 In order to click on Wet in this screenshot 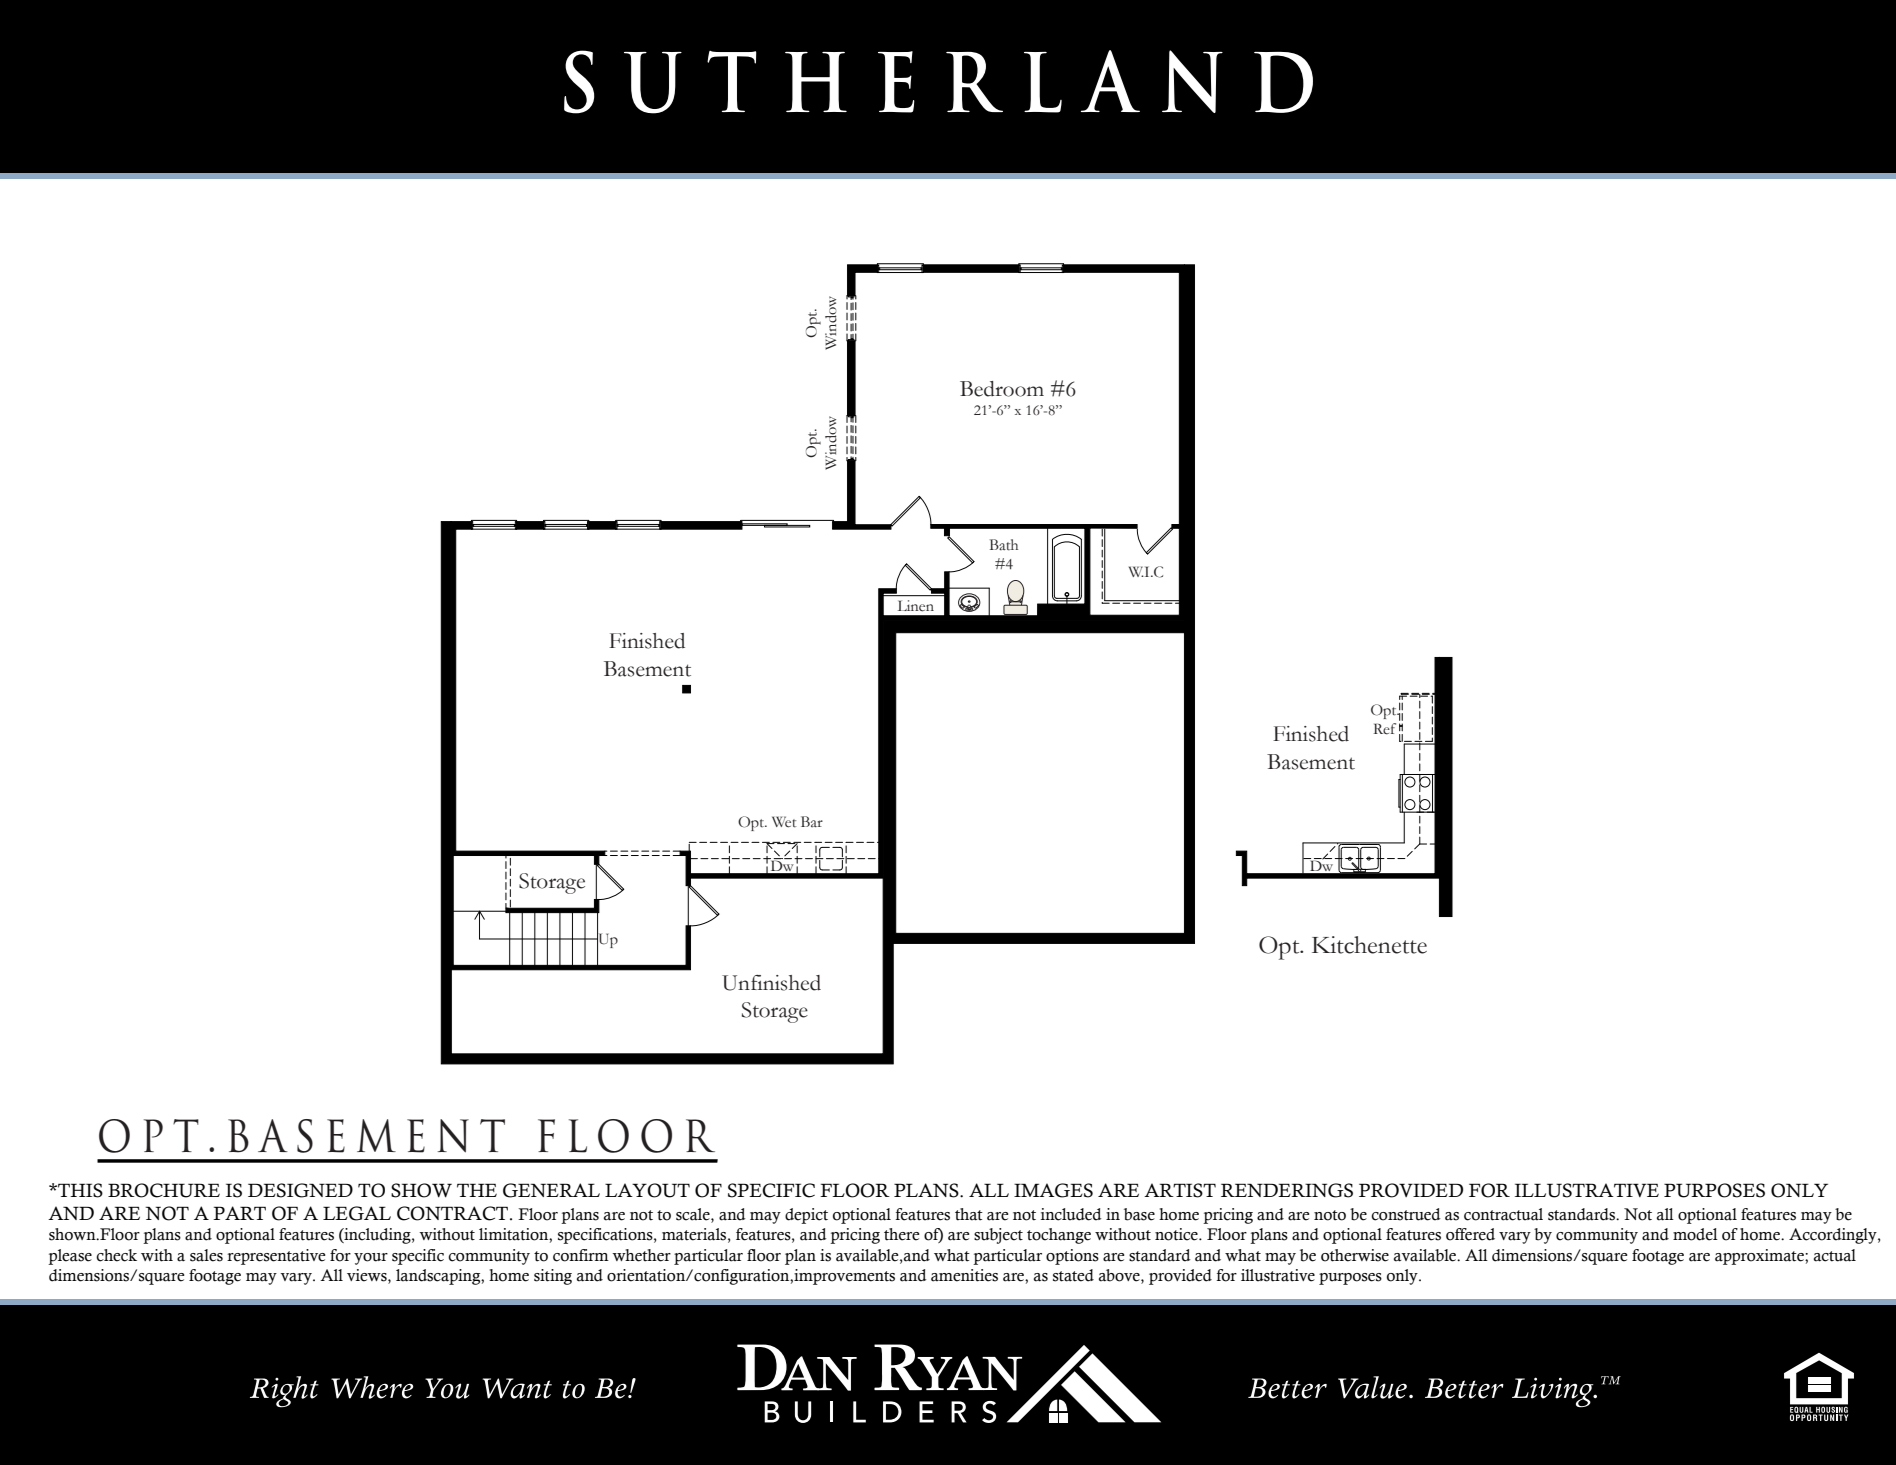, I will do `click(784, 822)`.
